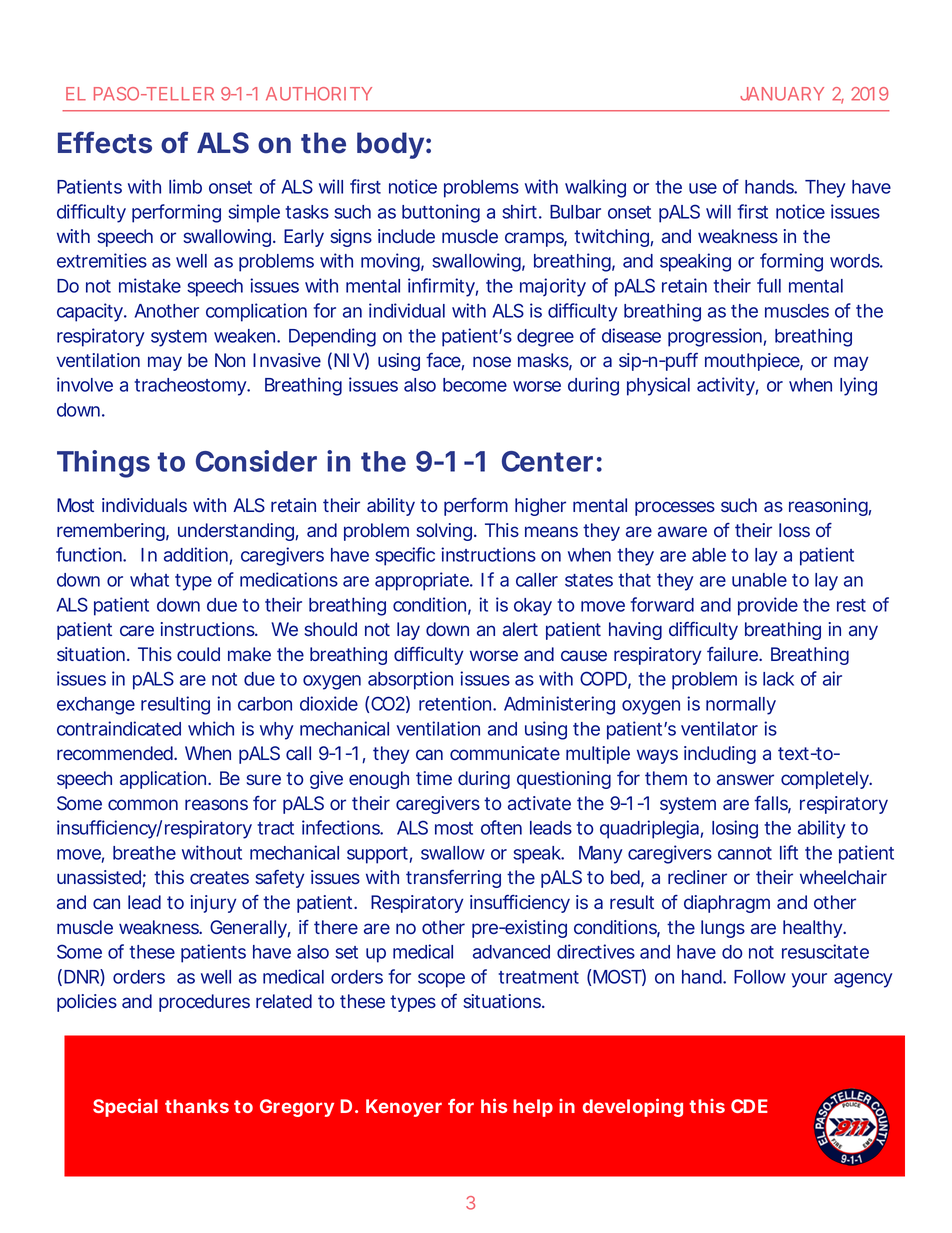 The width and height of the page is (952, 1233). I want to click on provide, so click(768, 606).
